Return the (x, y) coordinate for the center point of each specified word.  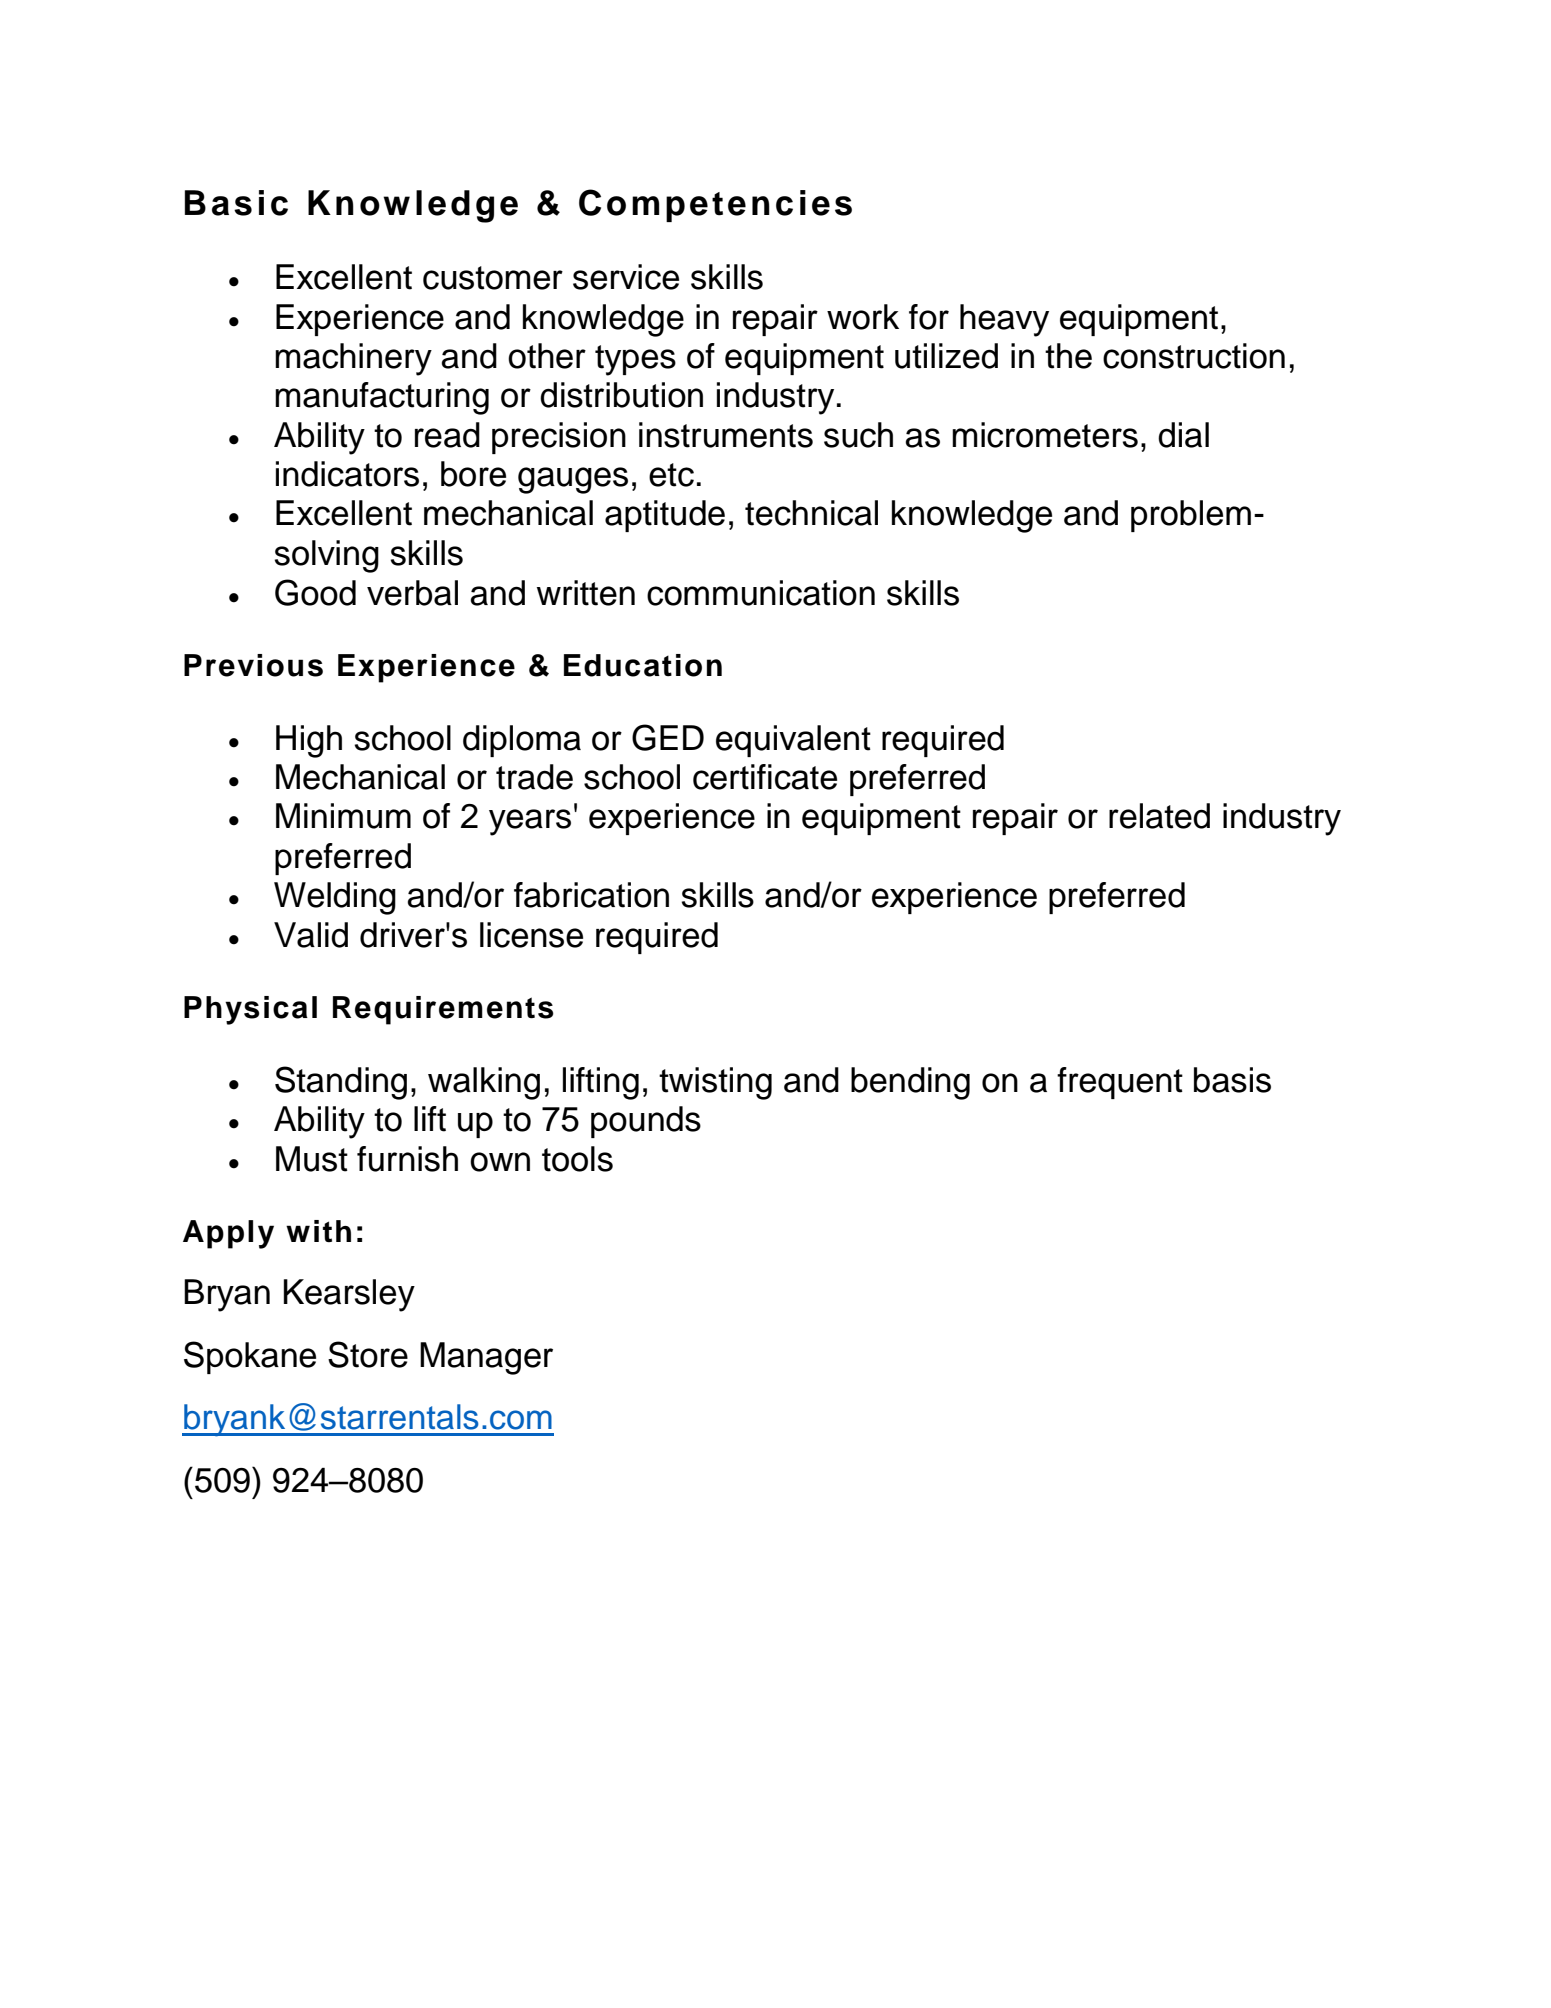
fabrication (591, 895)
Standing (341, 1083)
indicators (347, 474)
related (1159, 816)
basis (1232, 1080)
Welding (335, 898)
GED (668, 737)
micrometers (1045, 435)
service (626, 277)
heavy (1004, 320)
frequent (1120, 1083)
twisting (715, 1083)
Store (368, 1354)
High (309, 741)
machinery (353, 359)
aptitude (665, 516)
